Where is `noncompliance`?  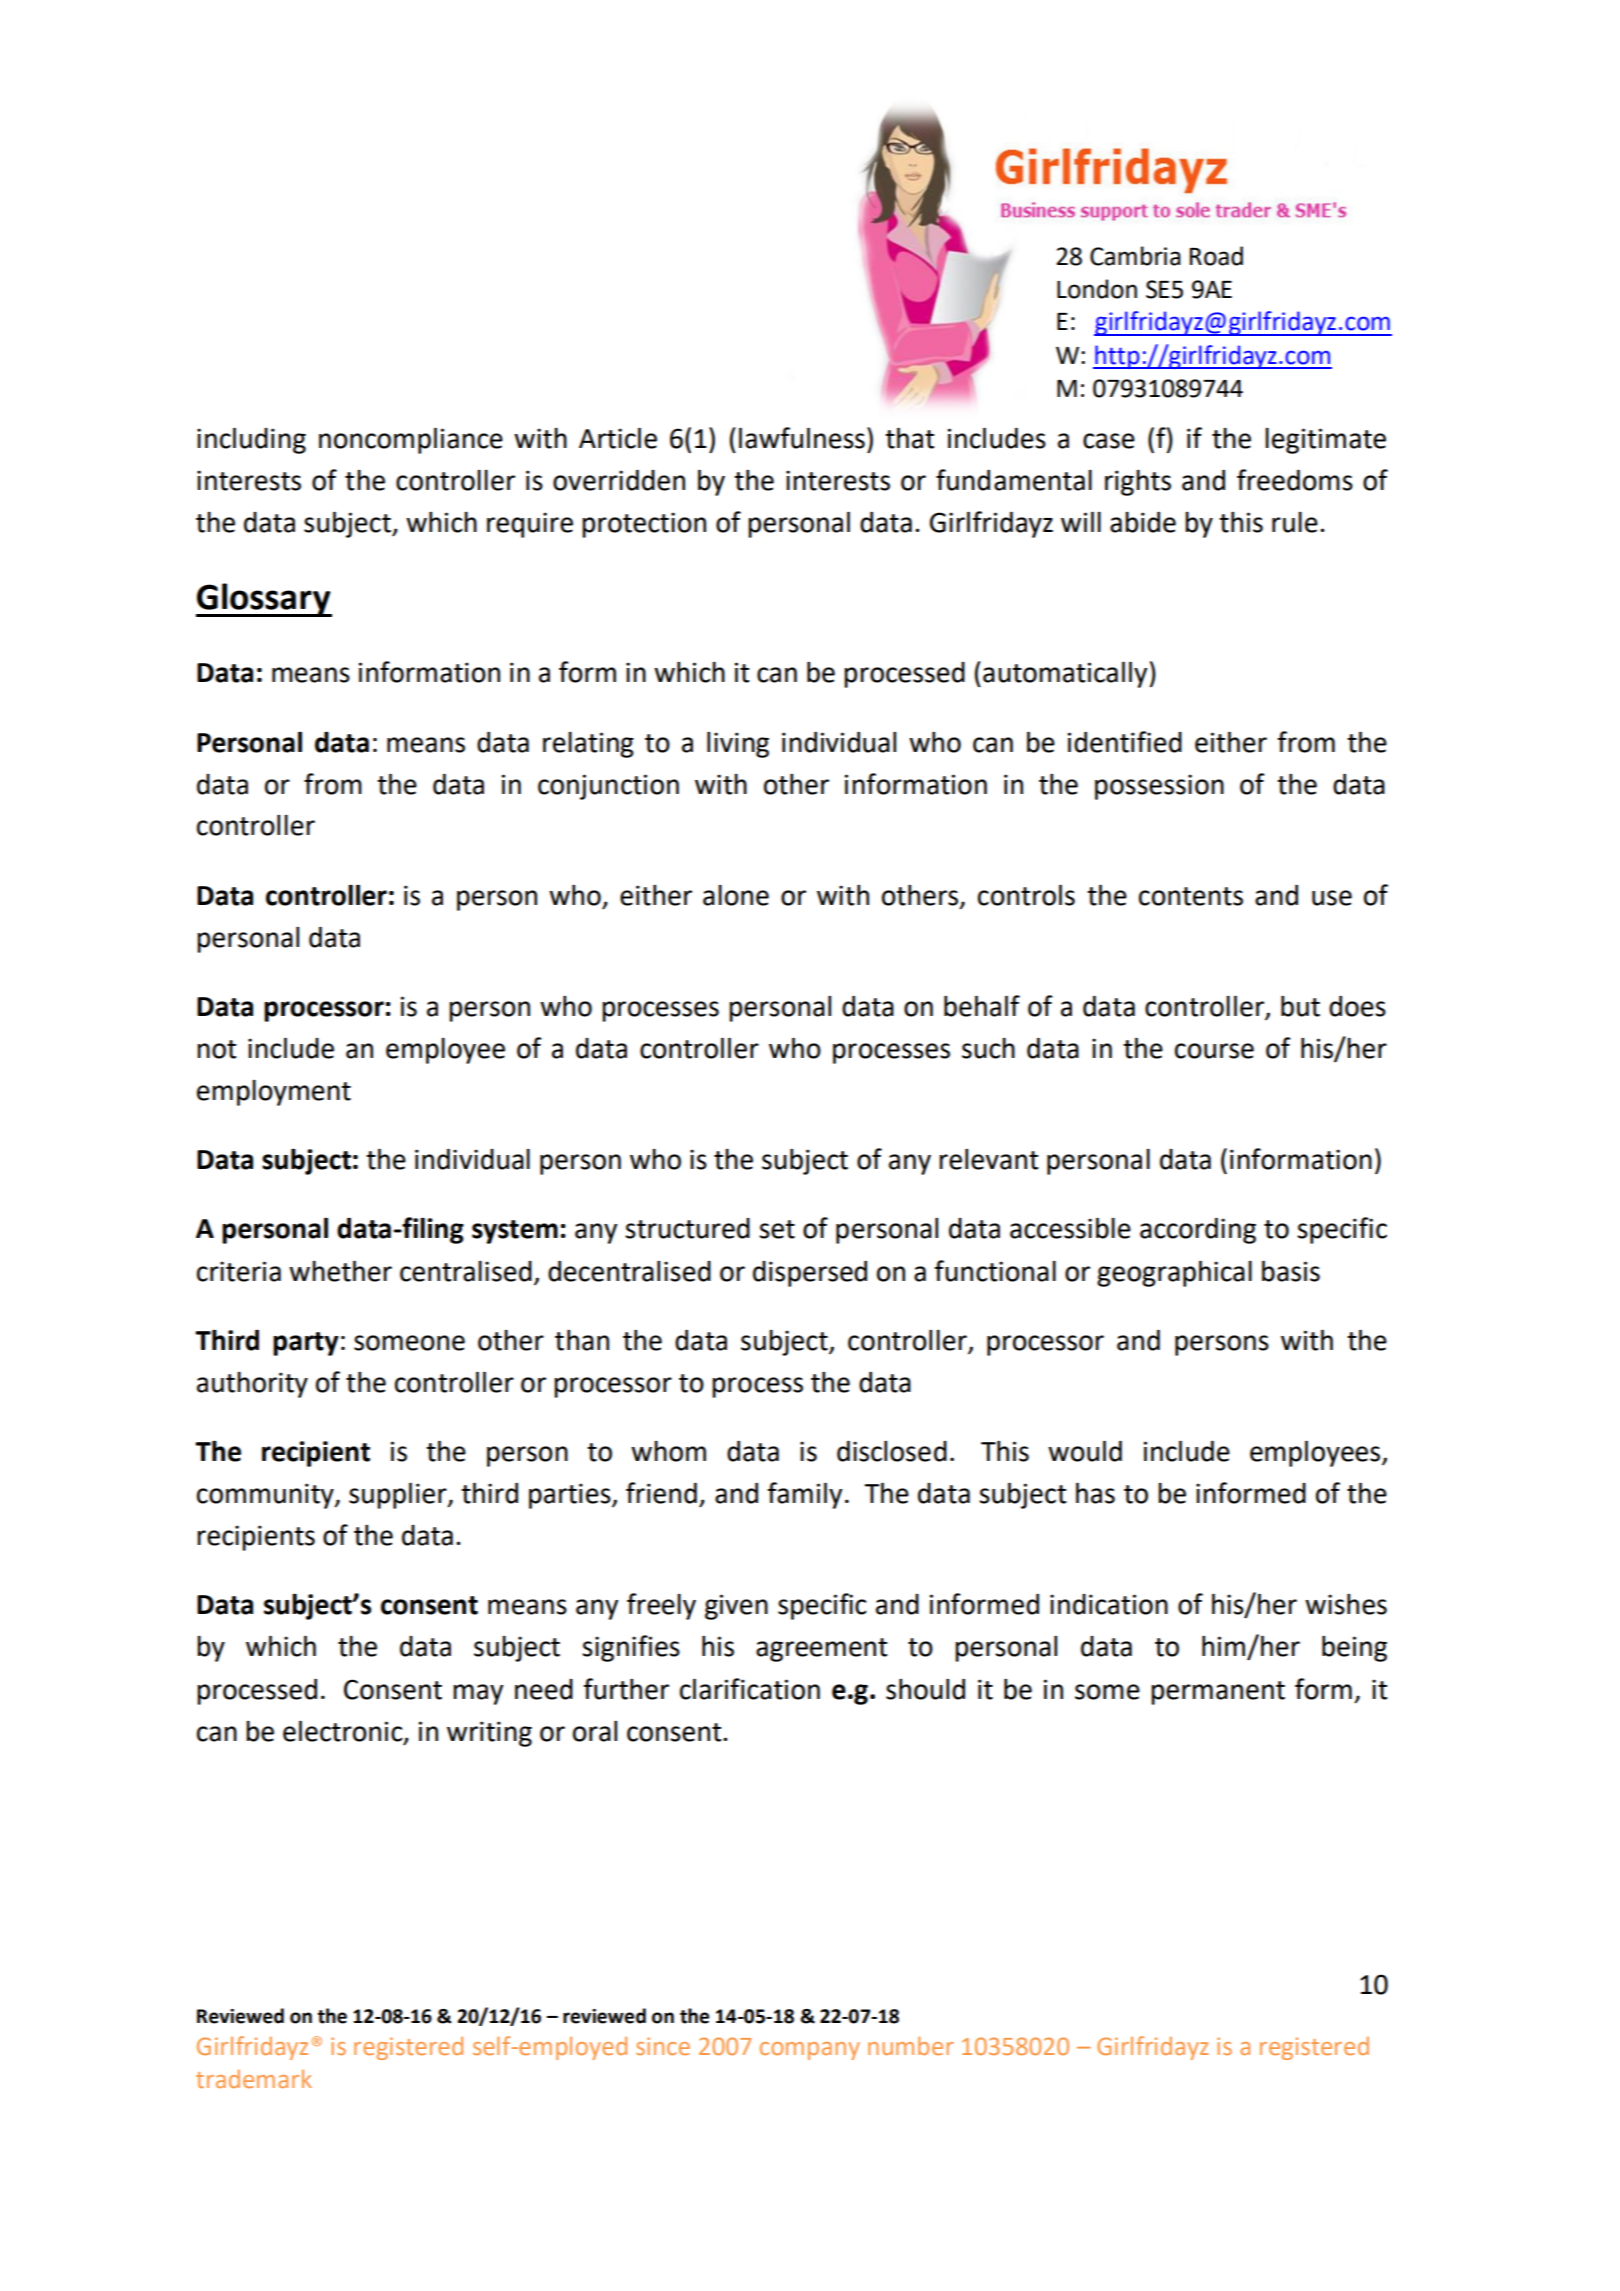 noncompliance is located at coordinates (411, 440).
